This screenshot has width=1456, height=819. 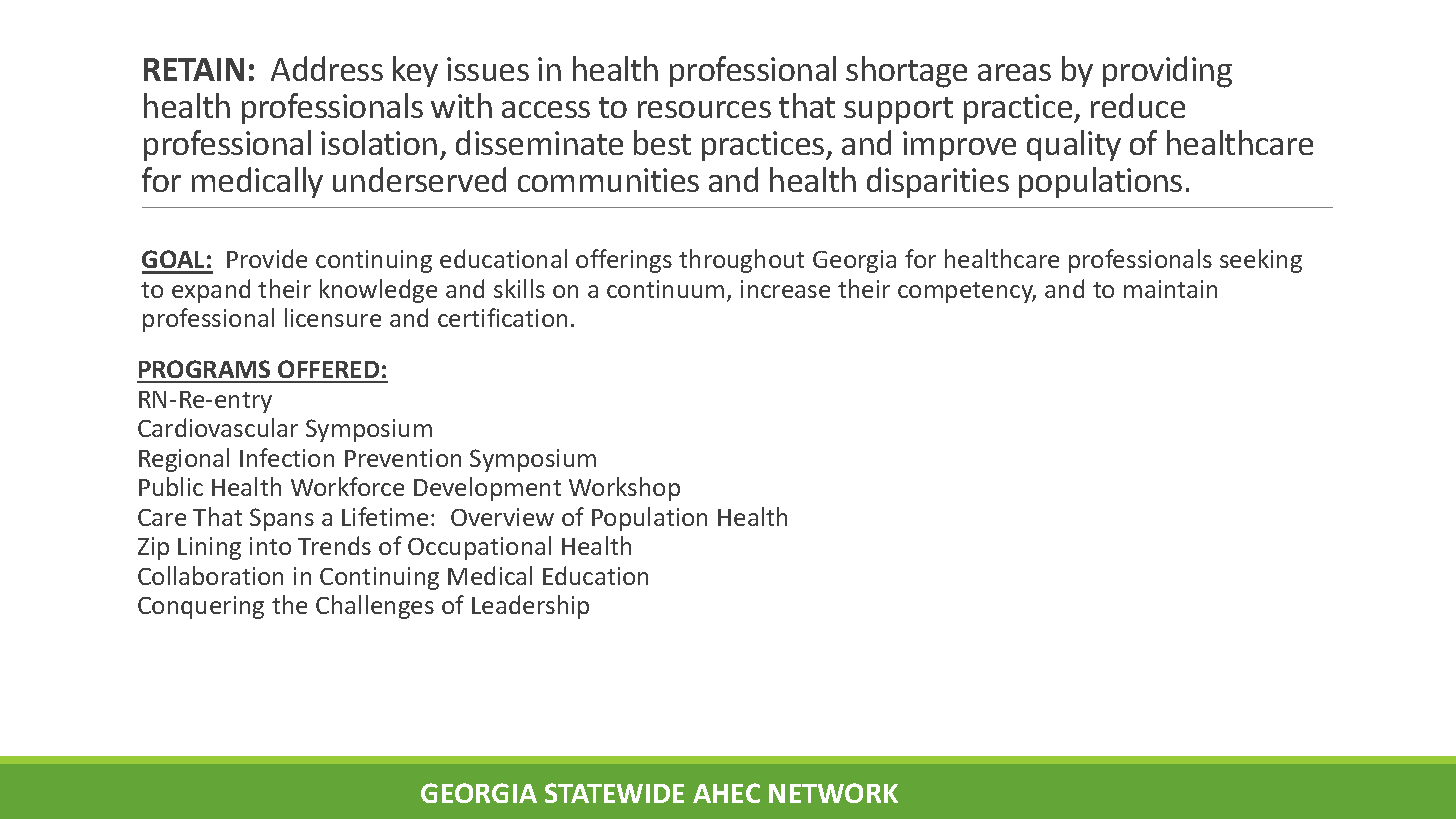 I want to click on resources, so click(x=704, y=109).
